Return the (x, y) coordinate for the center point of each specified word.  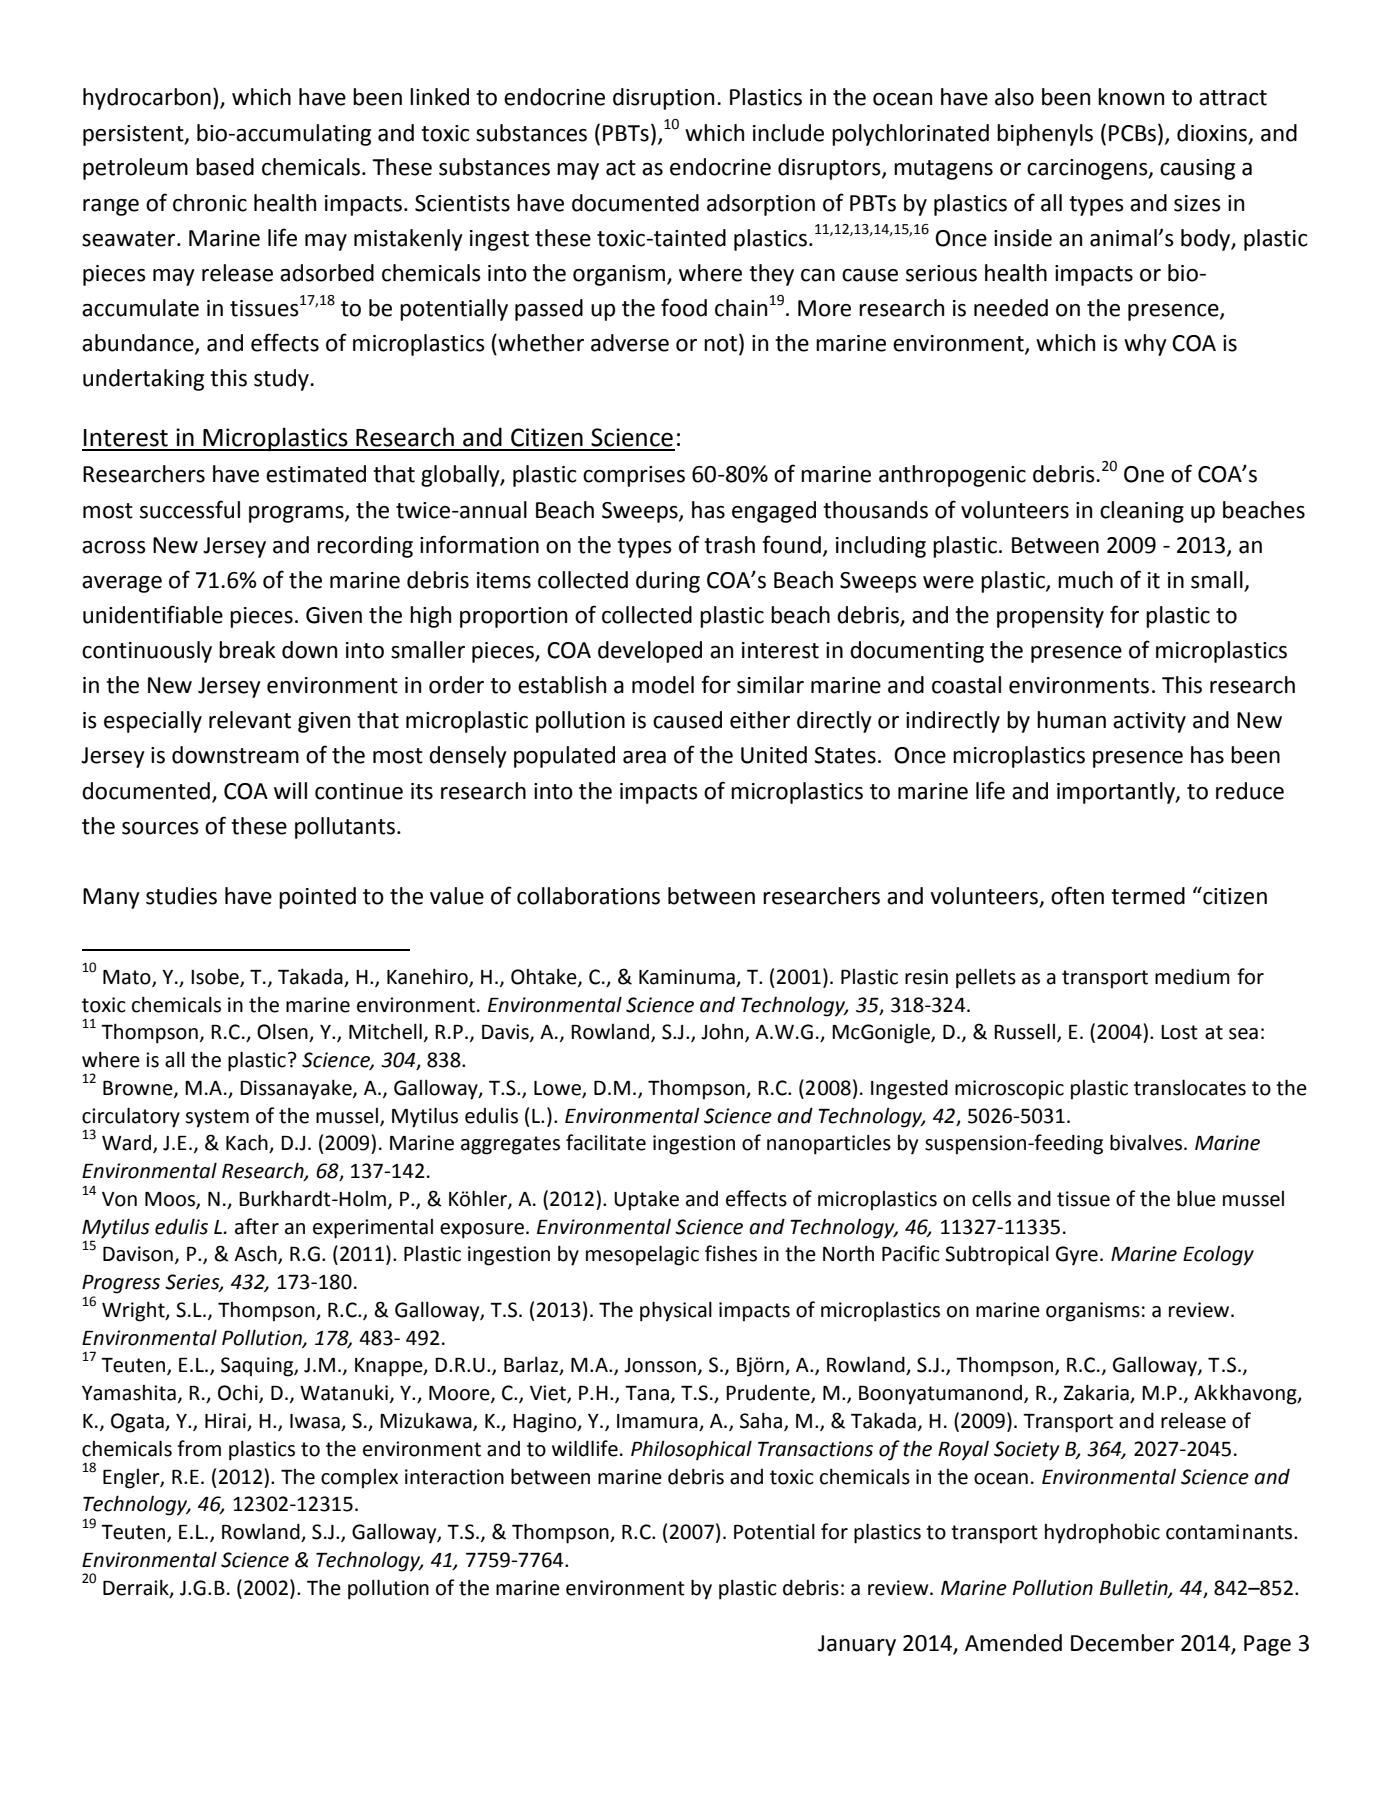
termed (1148, 896)
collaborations (588, 896)
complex (359, 1479)
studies (181, 896)
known (1131, 97)
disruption (663, 99)
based (225, 167)
